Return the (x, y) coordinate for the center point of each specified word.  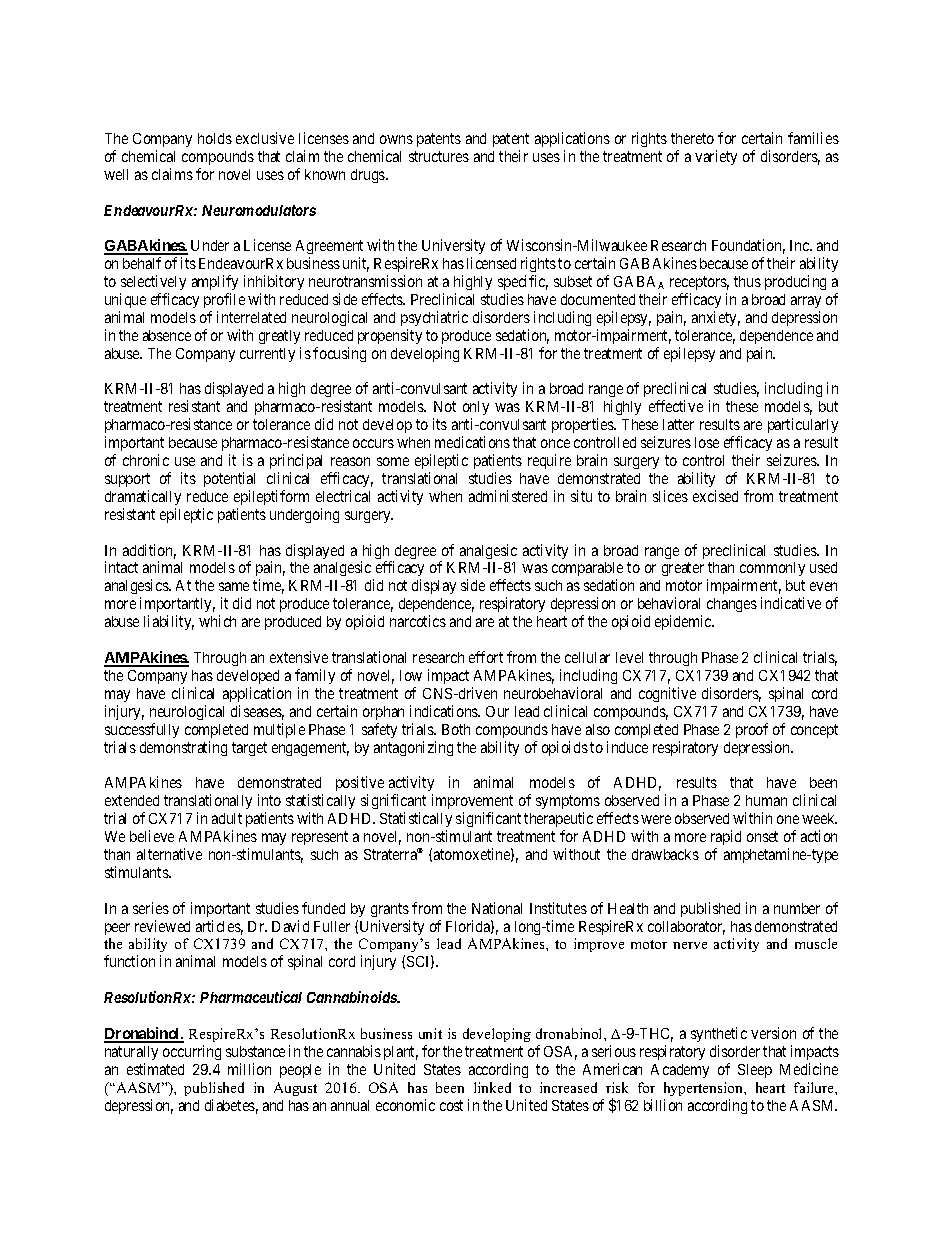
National (497, 908)
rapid (726, 837)
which (217, 621)
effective (676, 406)
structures (439, 156)
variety (716, 157)
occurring (192, 1052)
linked (492, 1087)
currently (267, 355)
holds (215, 138)
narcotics (418, 621)
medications (472, 442)
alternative (169, 854)
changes (732, 605)
